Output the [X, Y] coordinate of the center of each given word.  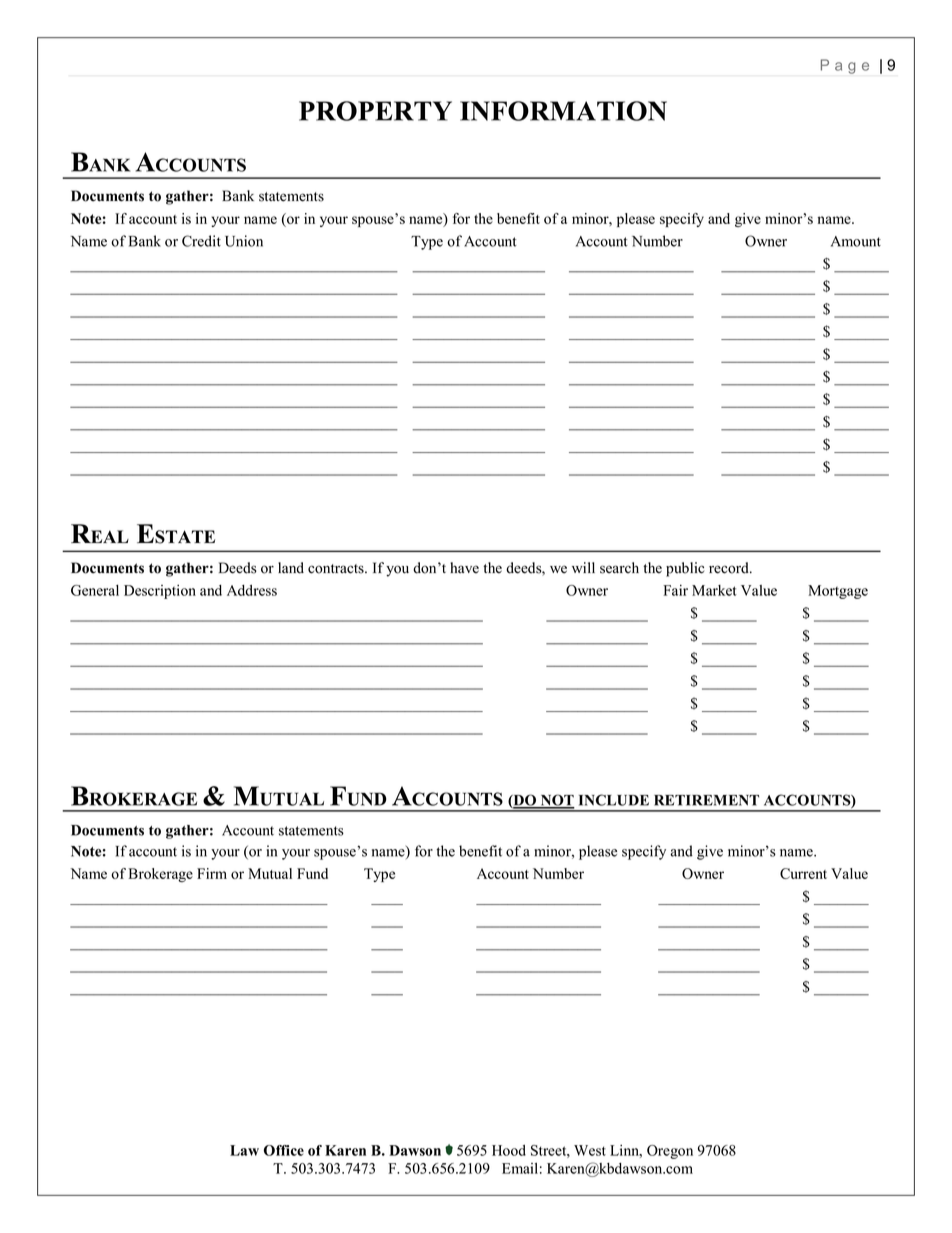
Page [845, 66]
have [464, 568]
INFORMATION [563, 111]
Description [160, 592]
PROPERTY [375, 111]
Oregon [670, 1152]
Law [244, 1150]
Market [714, 590]
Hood [509, 1150]
